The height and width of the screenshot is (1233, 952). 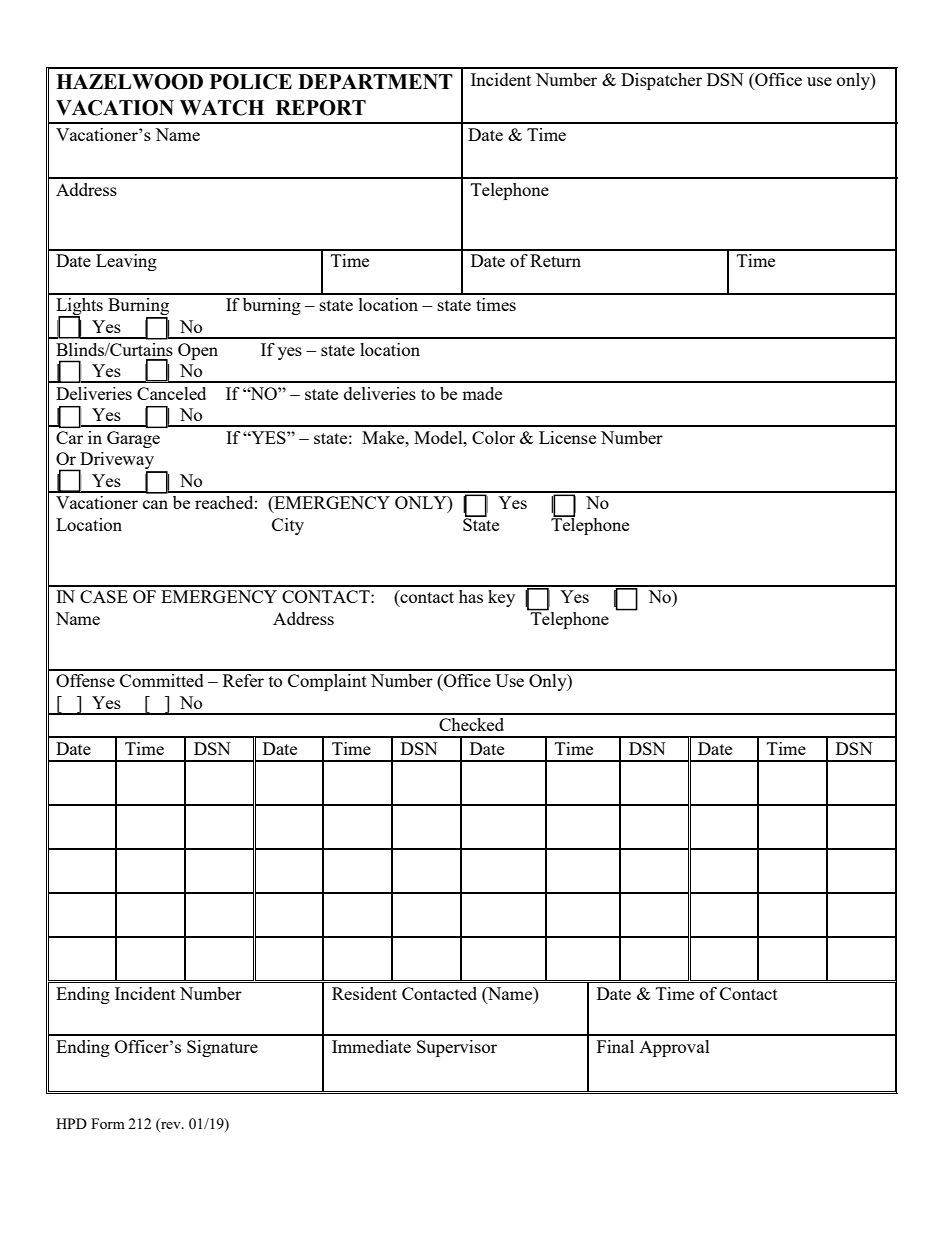 What do you see at coordinates (661, 81) in the screenshot?
I see `Dispatcher` at bounding box center [661, 81].
